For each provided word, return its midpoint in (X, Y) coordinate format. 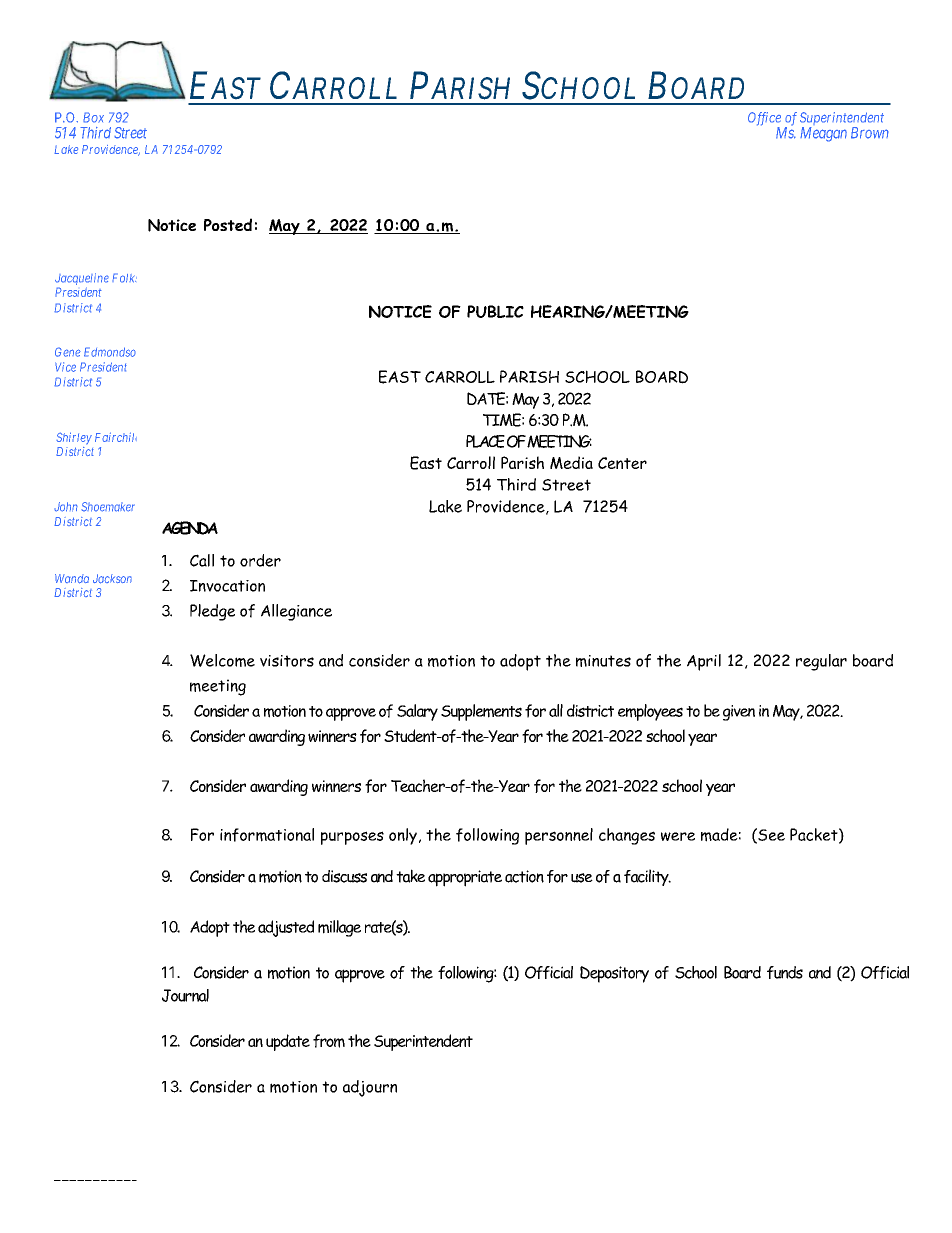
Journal (185, 995)
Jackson (112, 579)
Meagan (823, 134)
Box (93, 117)
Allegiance (296, 612)
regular (821, 662)
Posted (228, 224)
